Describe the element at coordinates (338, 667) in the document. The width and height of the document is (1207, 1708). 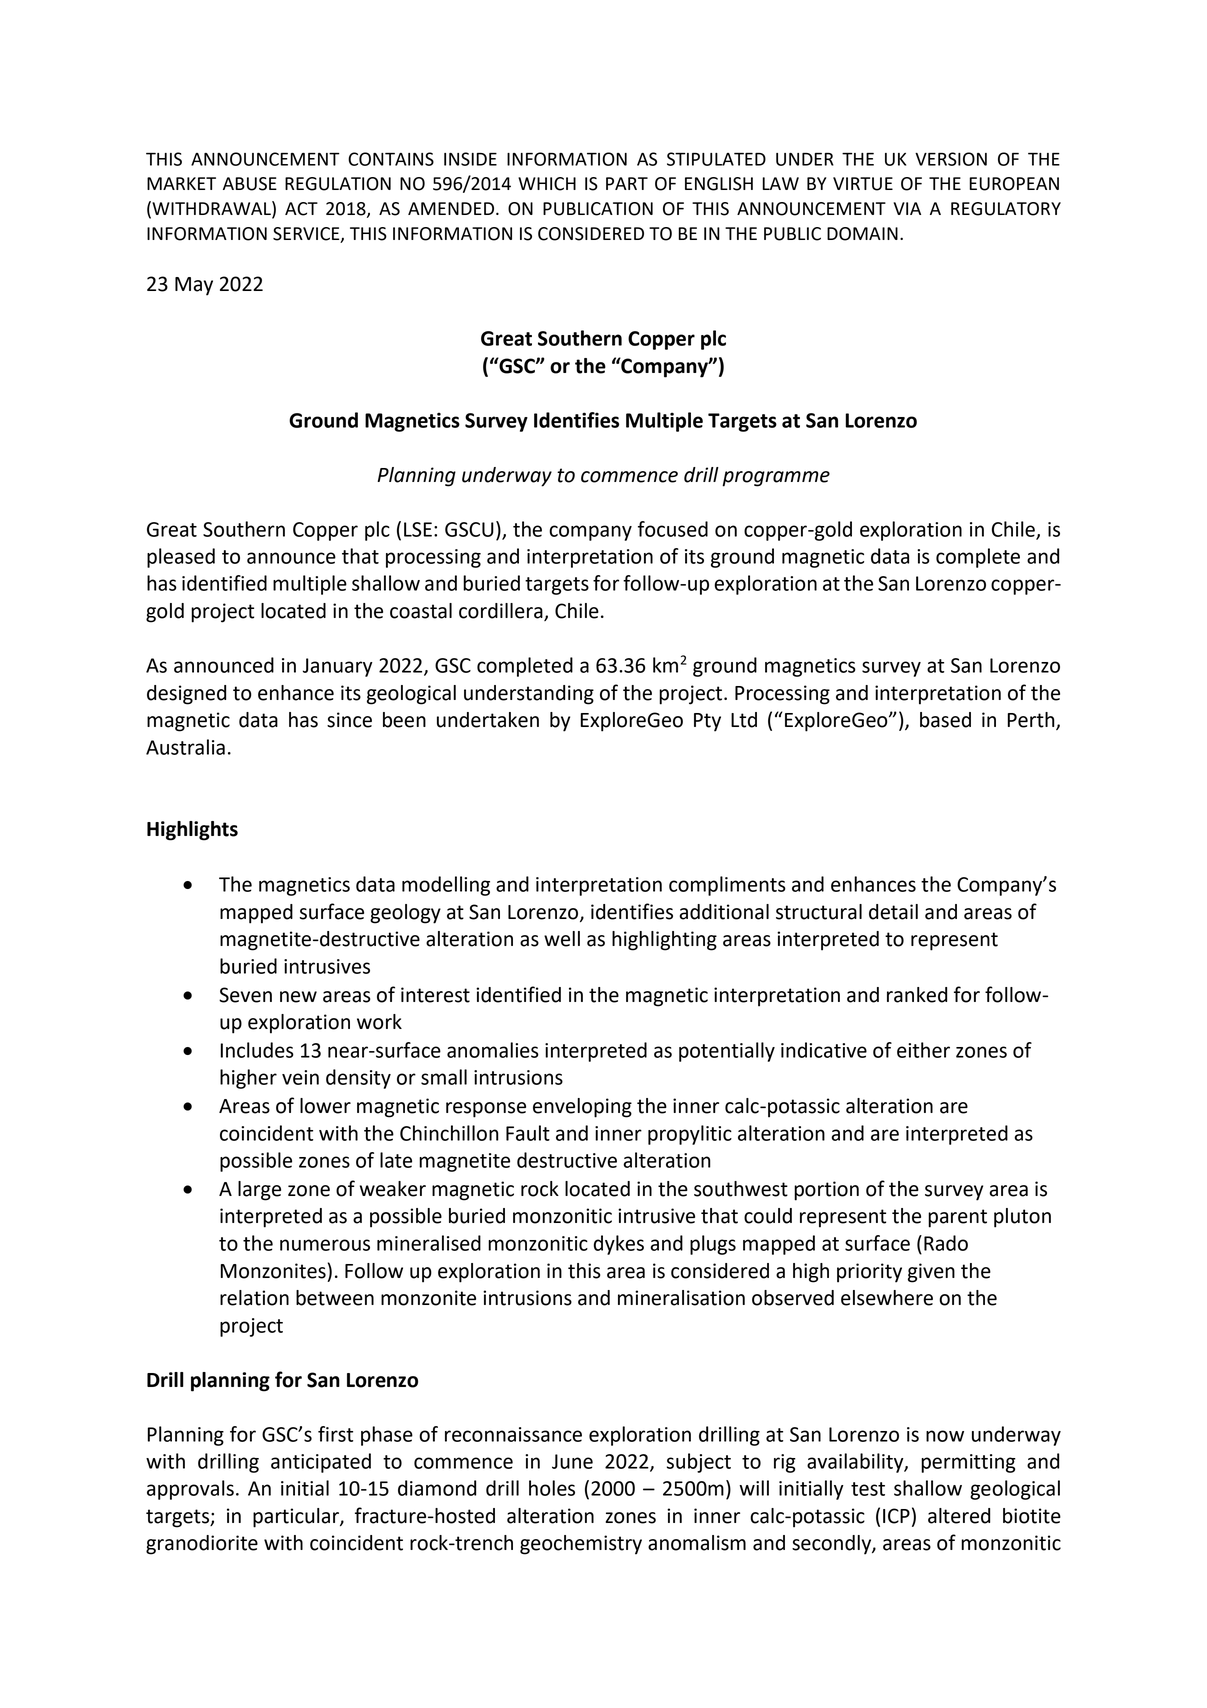
I see `January` at that location.
